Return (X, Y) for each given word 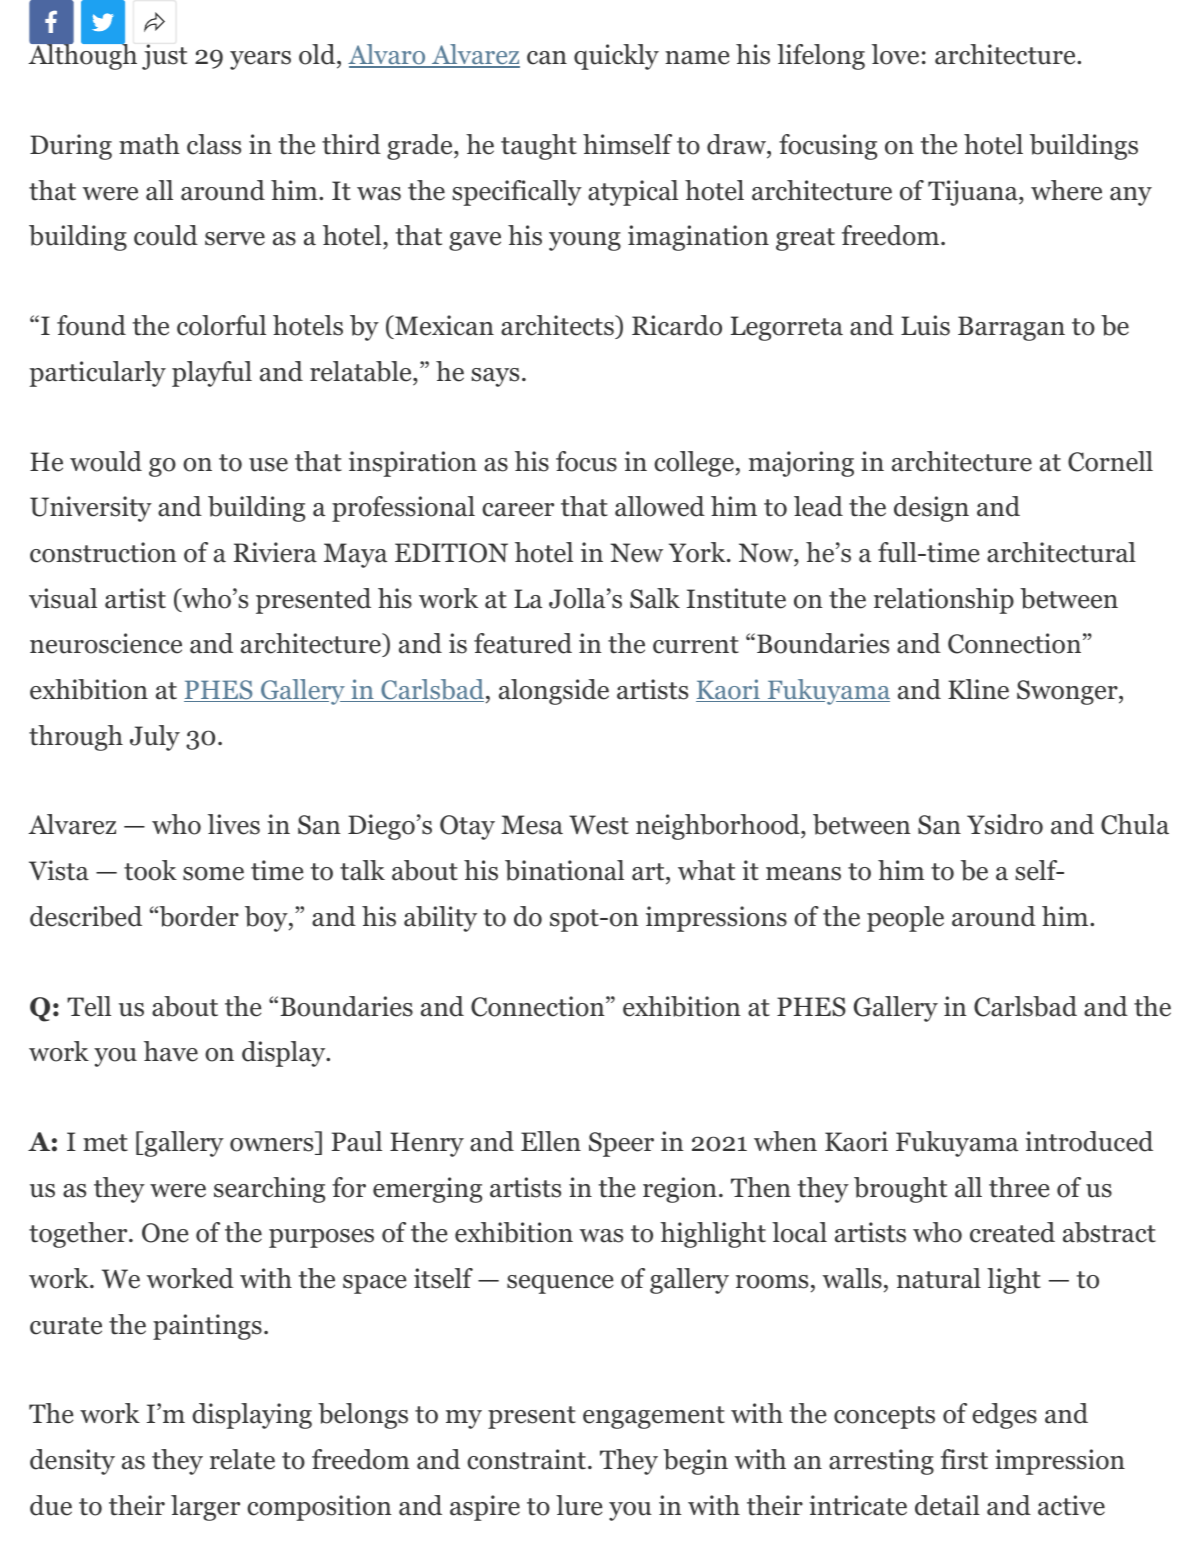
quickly (616, 57)
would (106, 461)
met (105, 1143)
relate (242, 1459)
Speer (621, 1144)
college (694, 464)
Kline (978, 689)
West (599, 825)
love (895, 54)
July (155, 738)
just (164, 57)
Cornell (1110, 461)
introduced (1089, 1141)
